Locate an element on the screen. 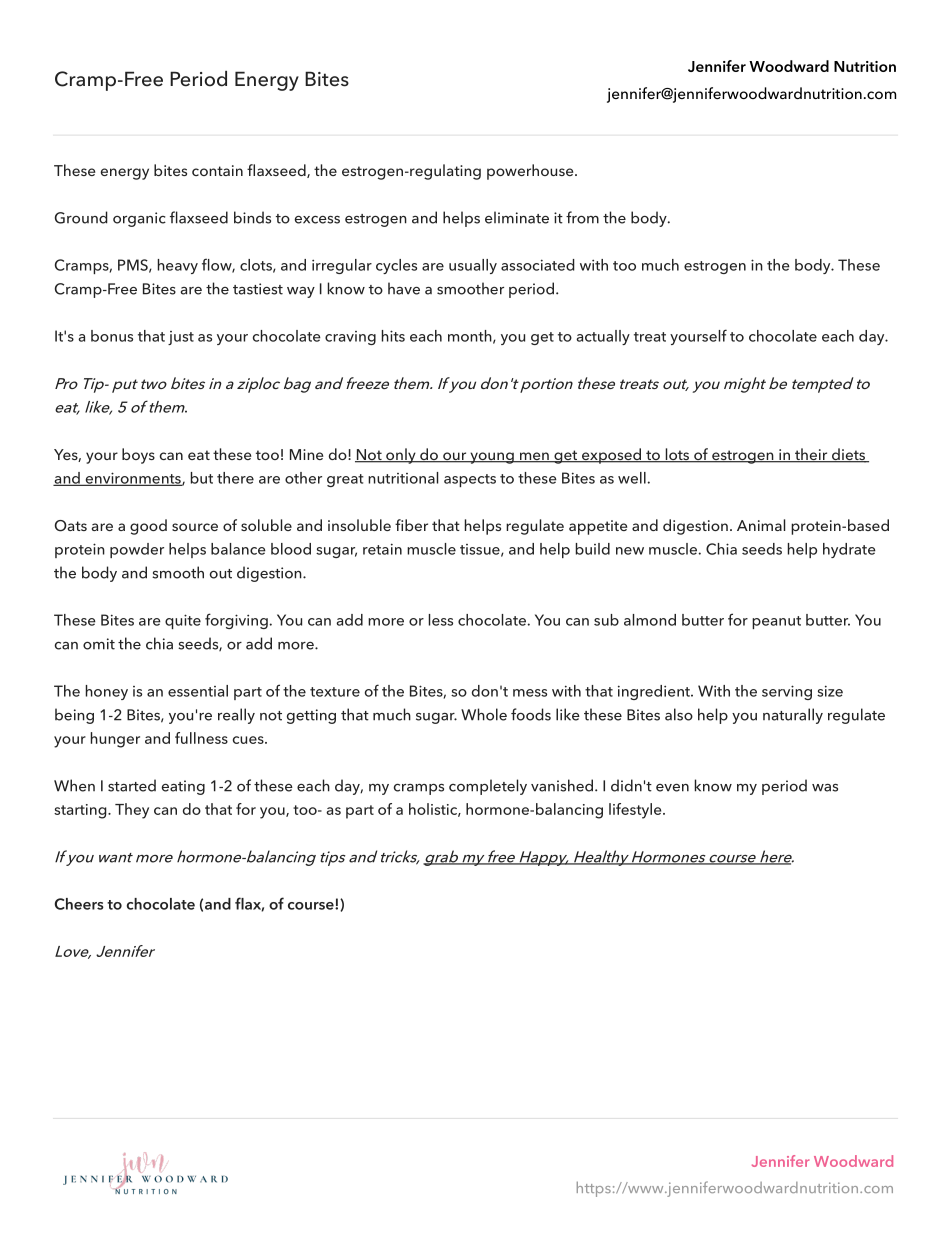  Animal is located at coordinates (761, 525).
